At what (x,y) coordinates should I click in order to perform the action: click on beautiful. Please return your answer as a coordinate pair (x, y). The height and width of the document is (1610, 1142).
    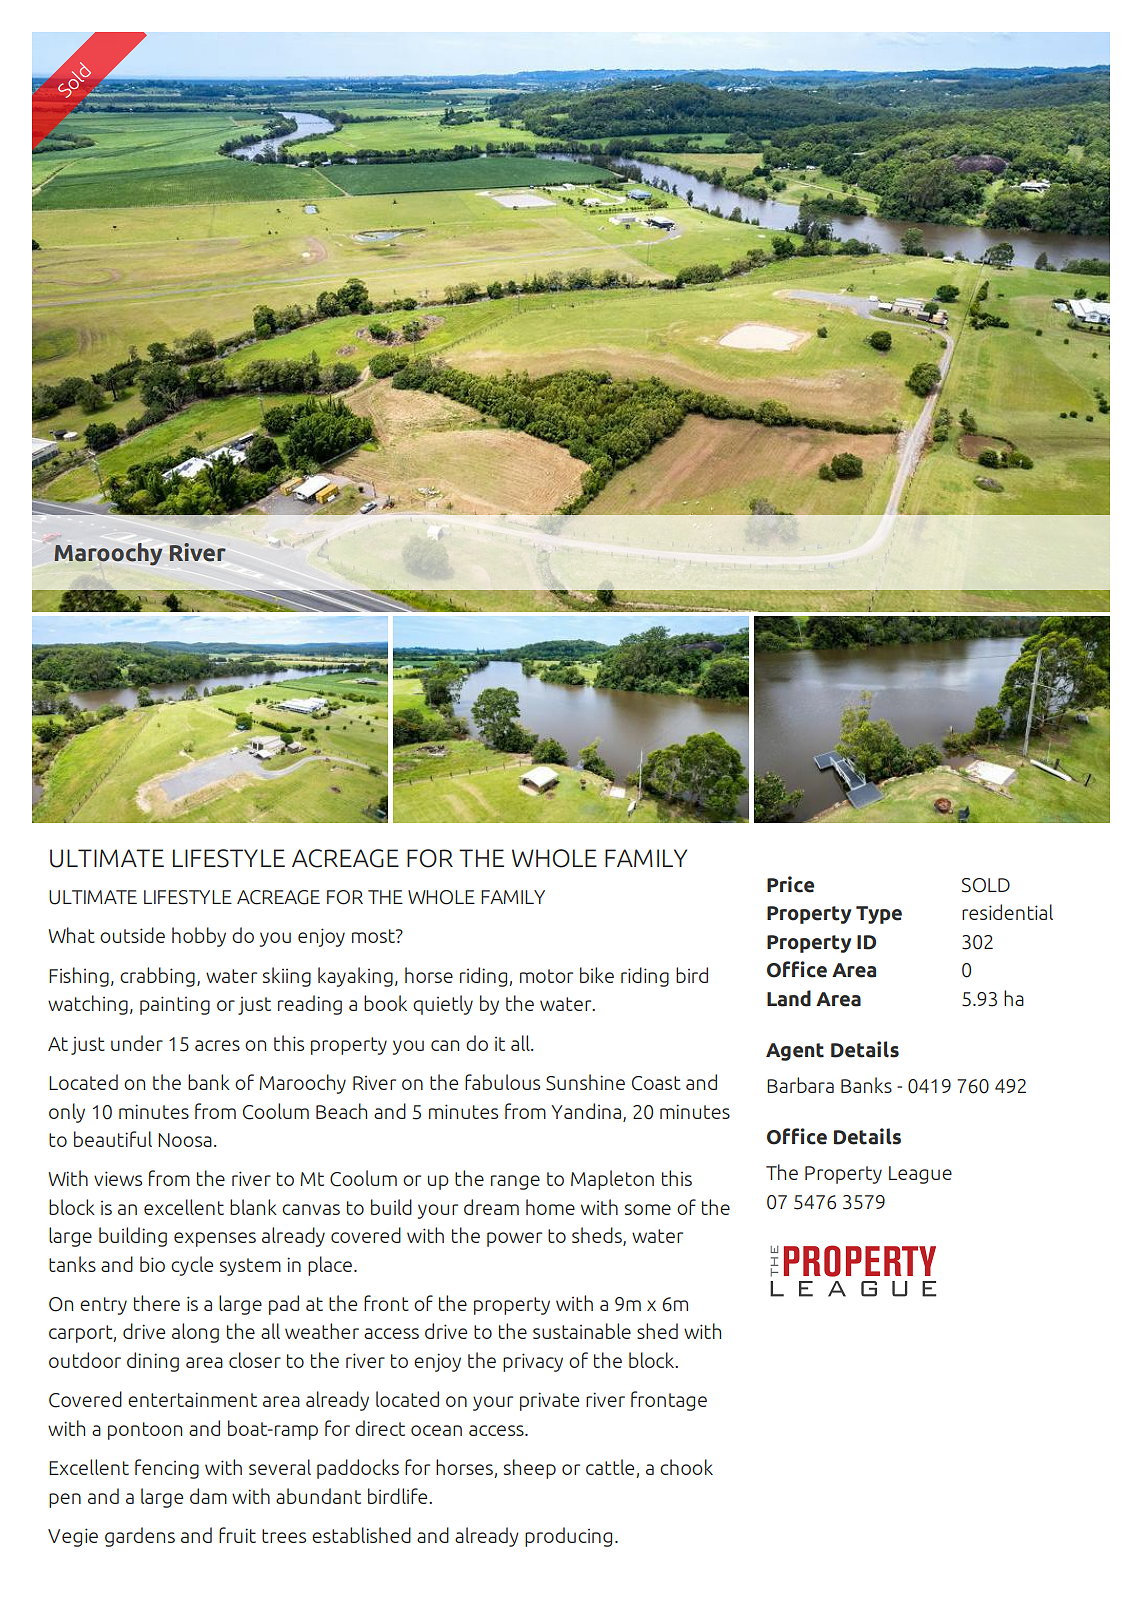
    Looking at the image, I should click on (113, 1139).
